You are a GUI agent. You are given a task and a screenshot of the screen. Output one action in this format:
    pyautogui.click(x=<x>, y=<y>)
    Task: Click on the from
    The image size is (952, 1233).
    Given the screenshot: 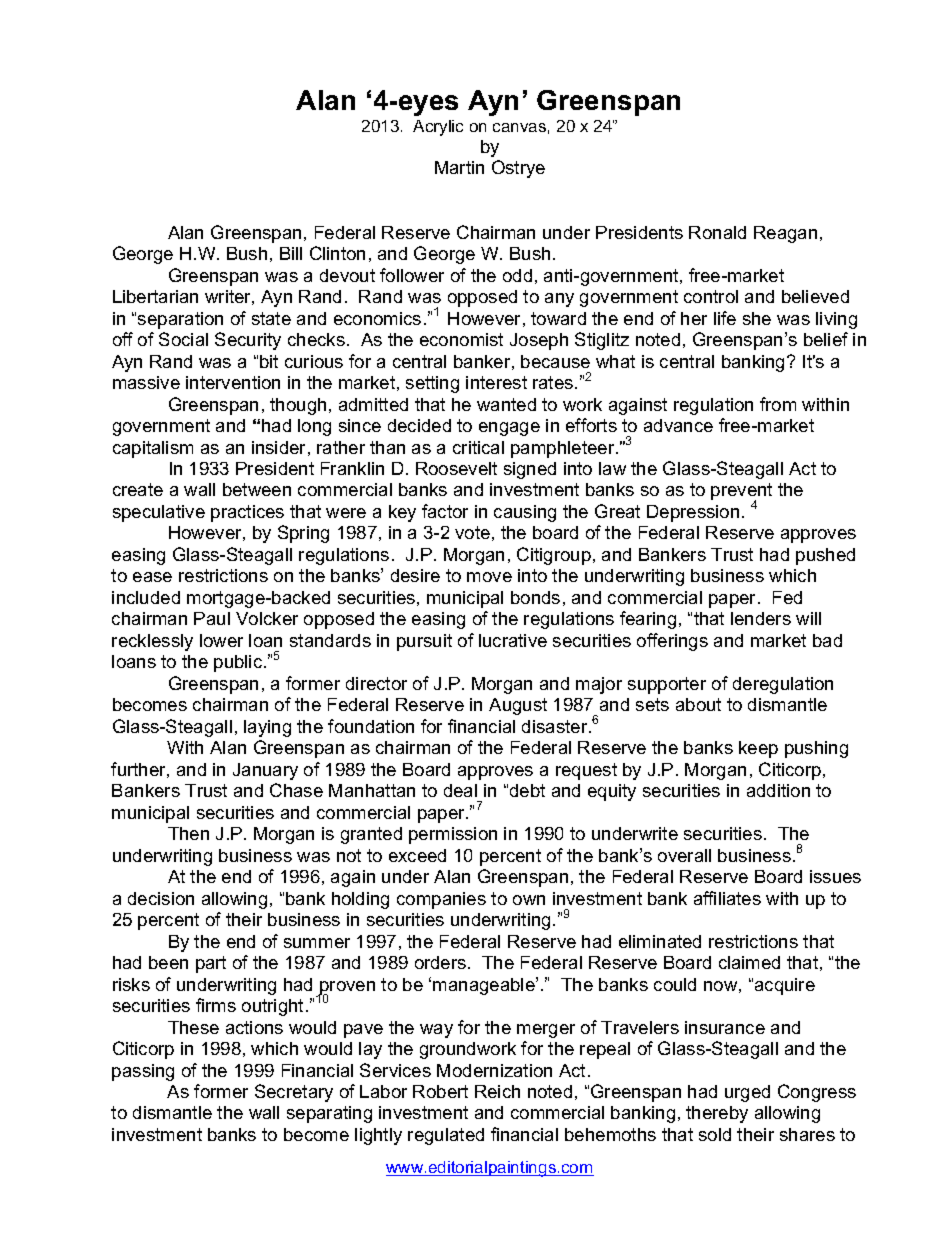 What is the action you would take?
    pyautogui.click(x=778, y=404)
